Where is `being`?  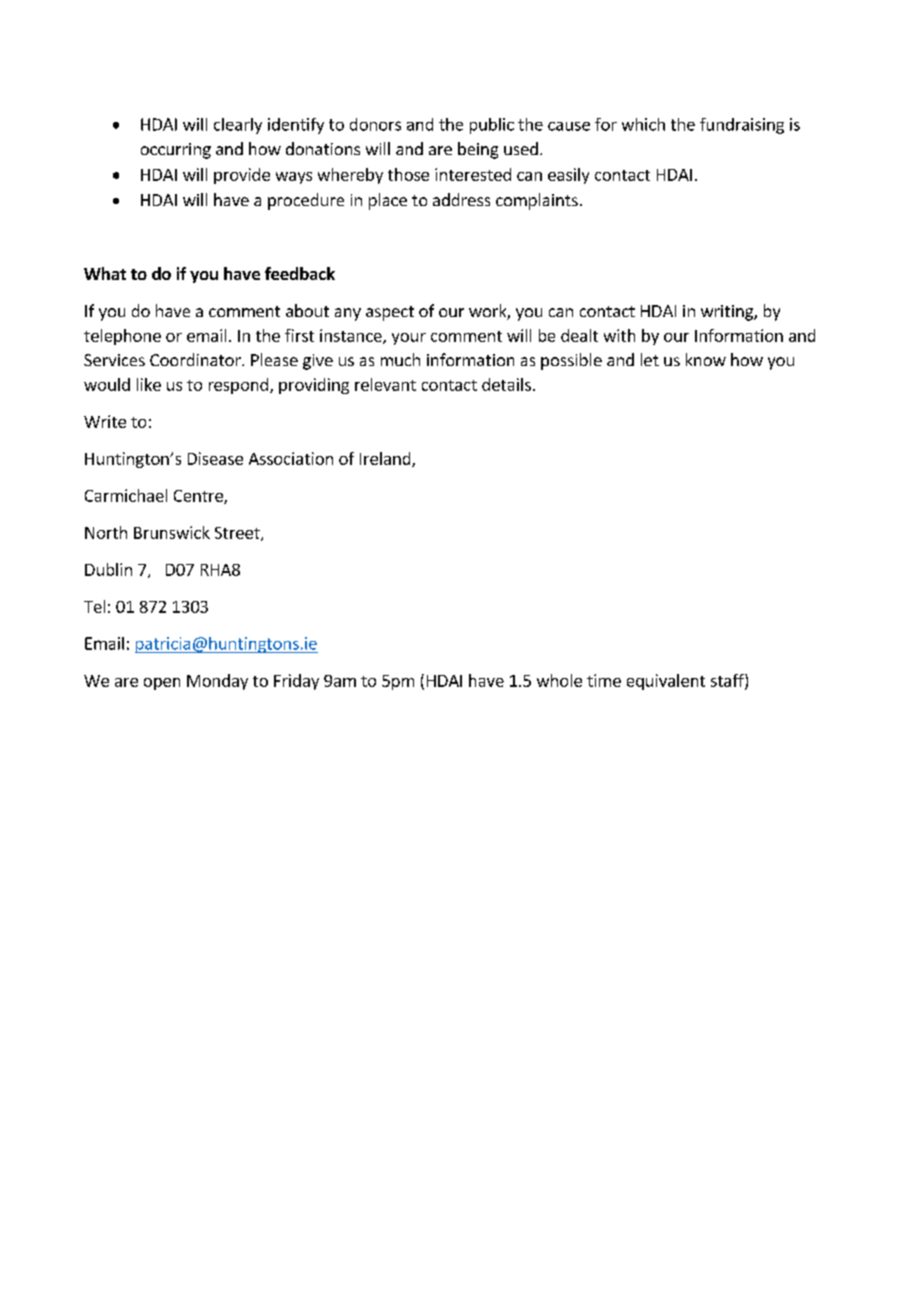 being is located at coordinates (478, 150).
